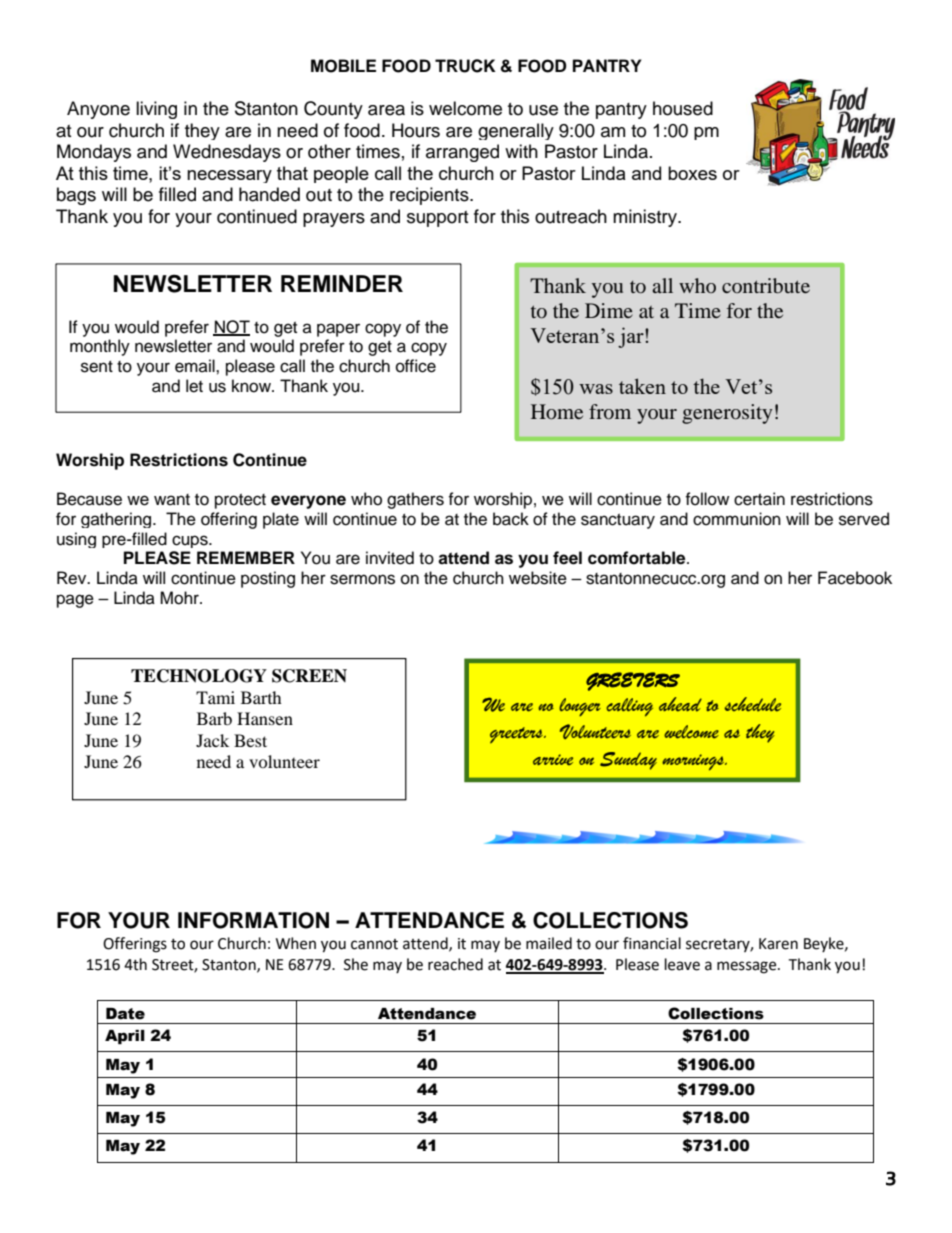 This page has height=1233, width=952. Describe the element at coordinates (415, 500) in the page. I see `gathers` at that location.
